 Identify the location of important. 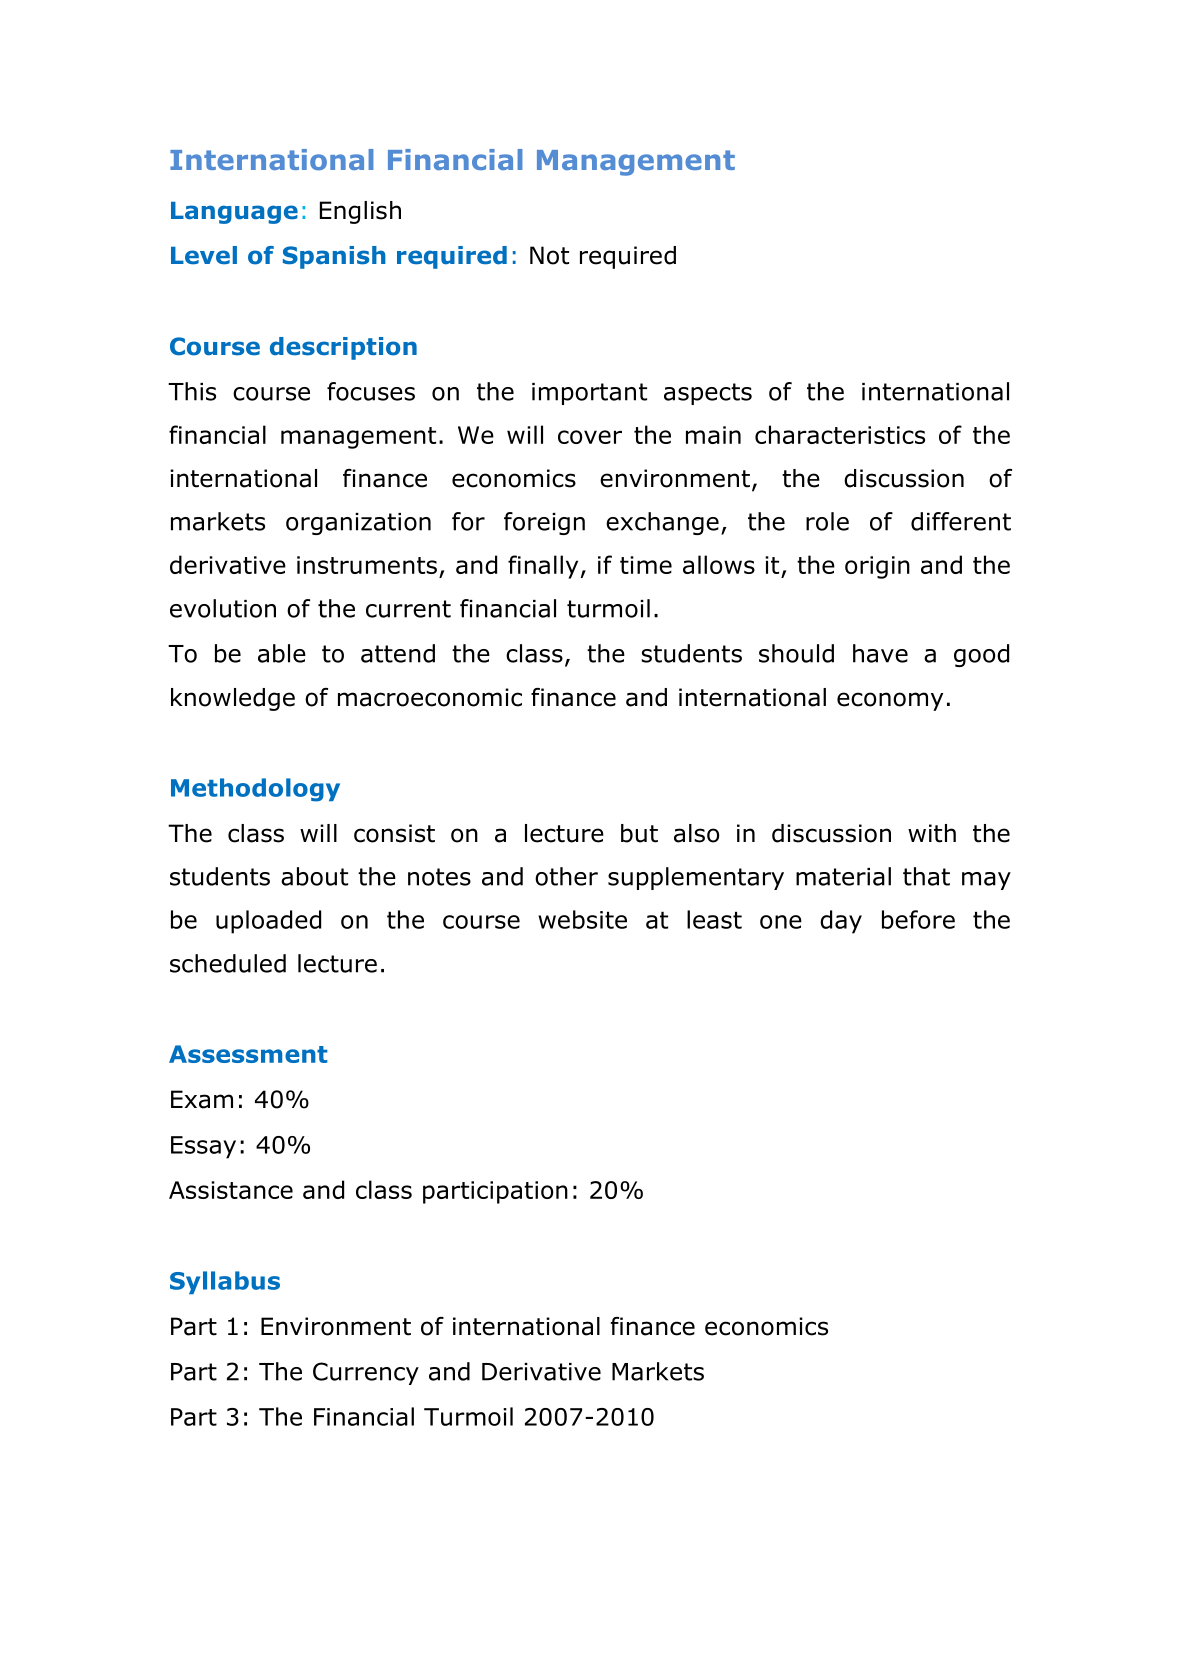
(589, 394).
